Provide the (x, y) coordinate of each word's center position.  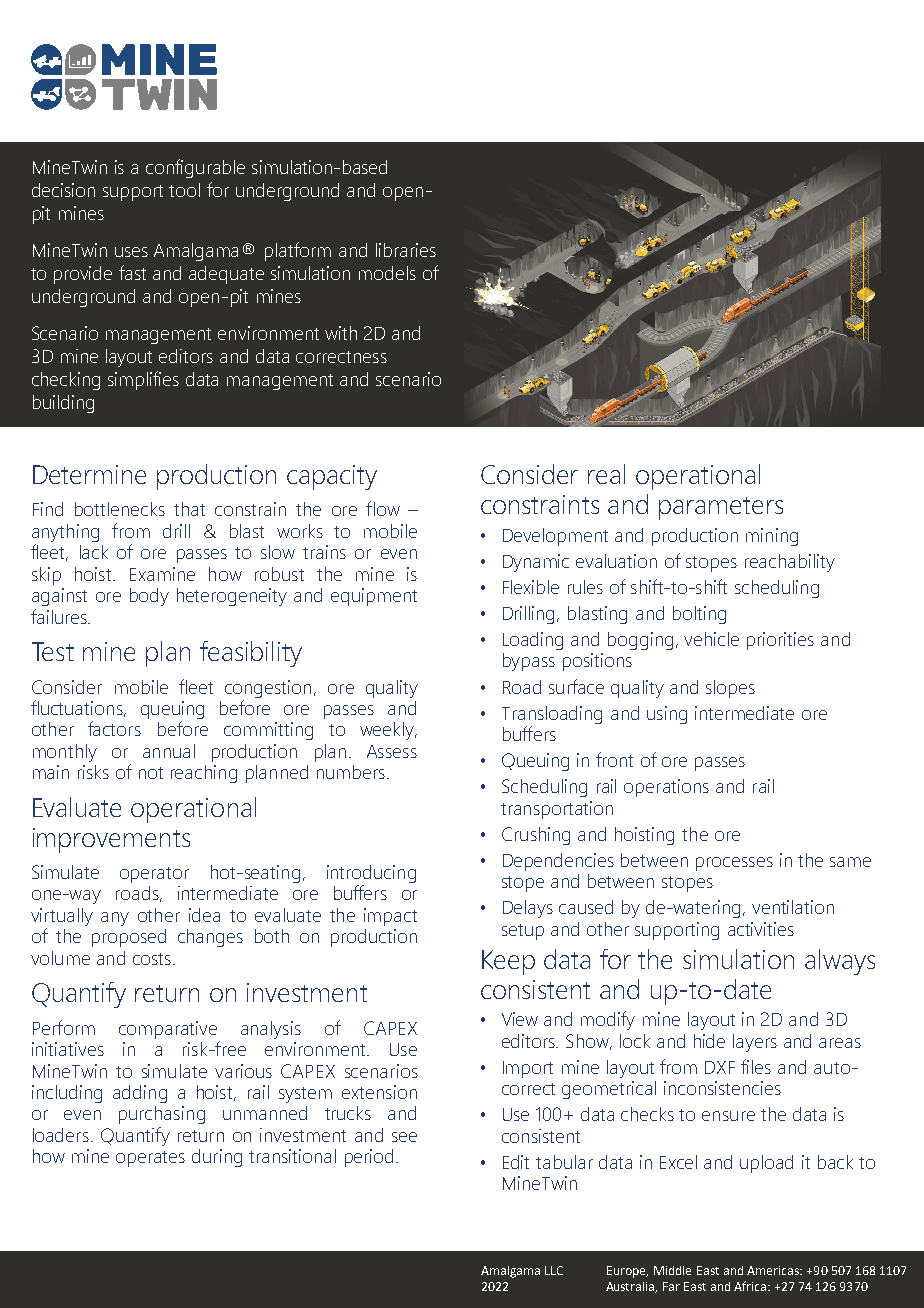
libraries (406, 250)
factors (114, 728)
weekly (388, 731)
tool (184, 190)
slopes (730, 689)
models (387, 273)
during (217, 1158)
